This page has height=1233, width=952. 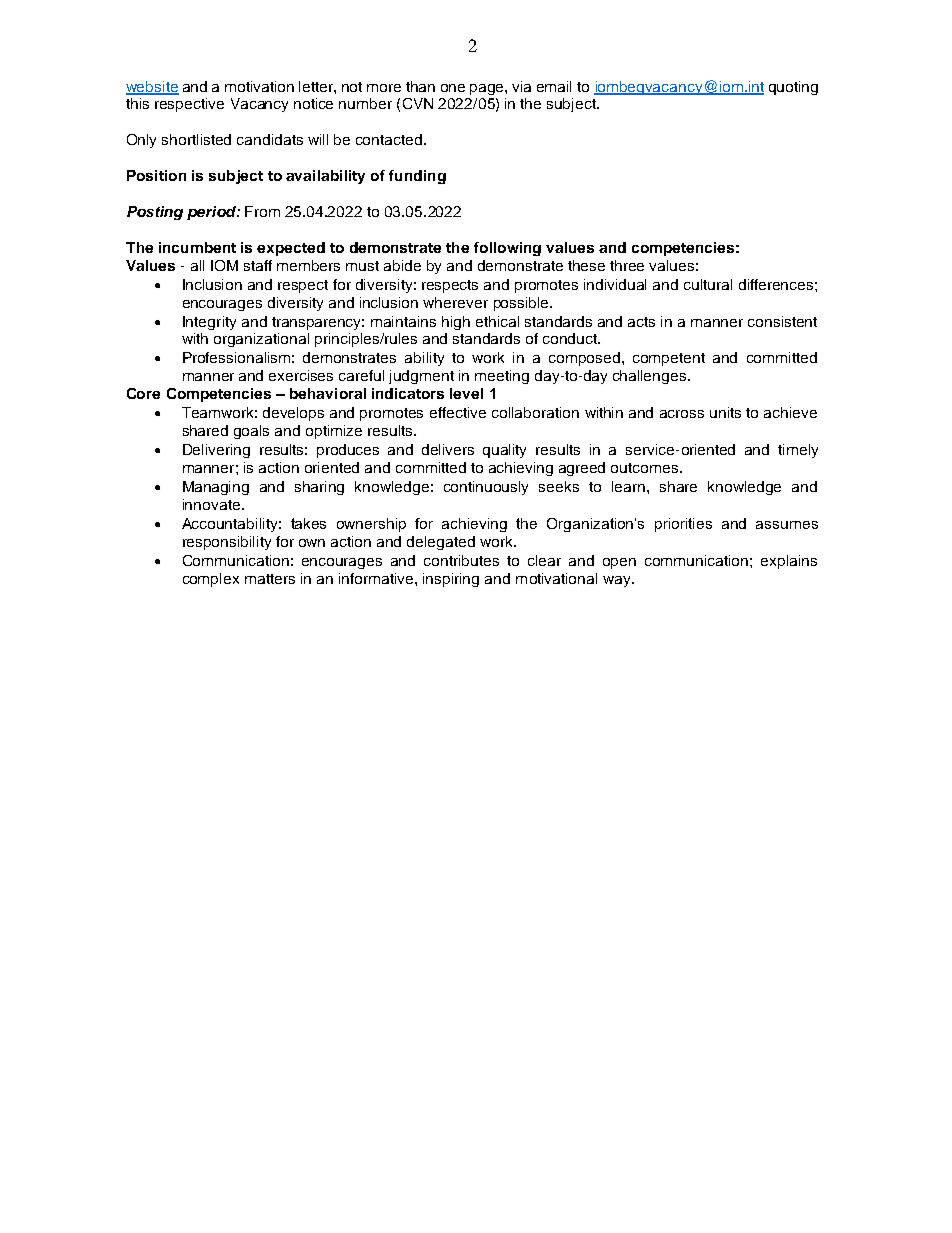 I want to click on complex, so click(x=211, y=580).
